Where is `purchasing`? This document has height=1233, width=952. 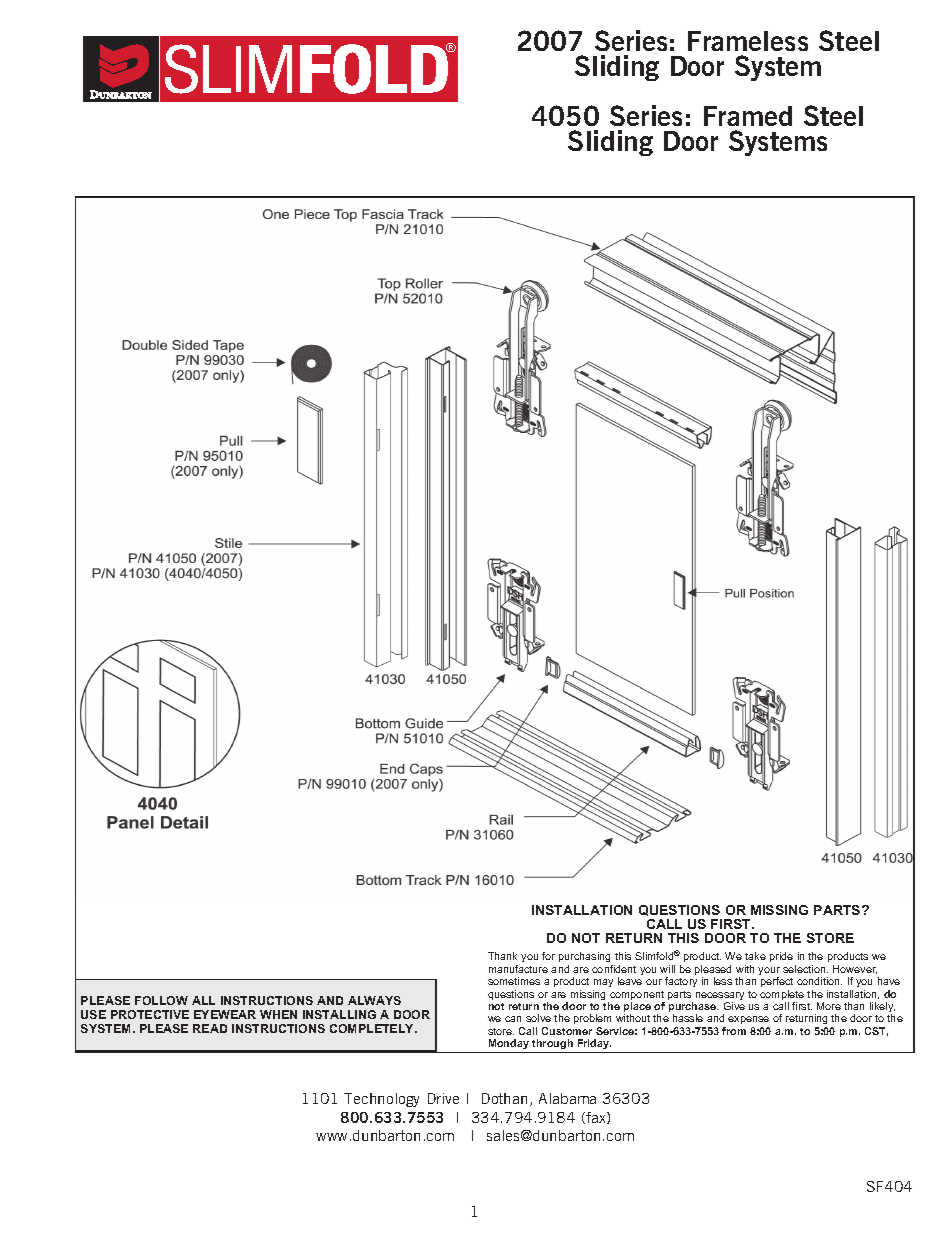
purchasing is located at coordinates (584, 957).
